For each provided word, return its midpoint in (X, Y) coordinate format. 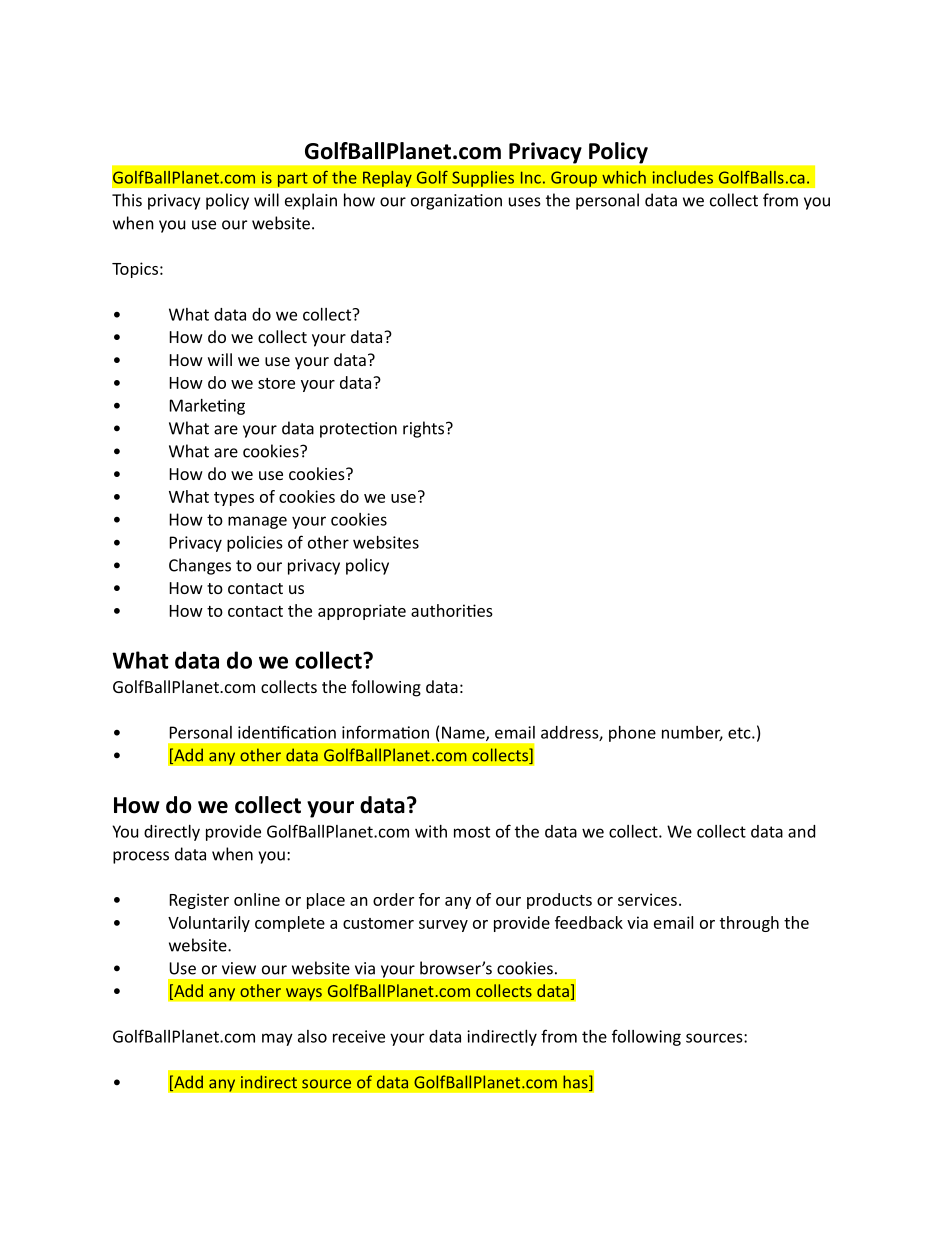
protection (358, 430)
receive (359, 1036)
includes (683, 177)
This (127, 200)
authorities (452, 610)
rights (425, 429)
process (141, 857)
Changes (200, 566)
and (801, 831)
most (472, 832)
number (692, 733)
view (239, 968)
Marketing (207, 407)
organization (456, 202)
